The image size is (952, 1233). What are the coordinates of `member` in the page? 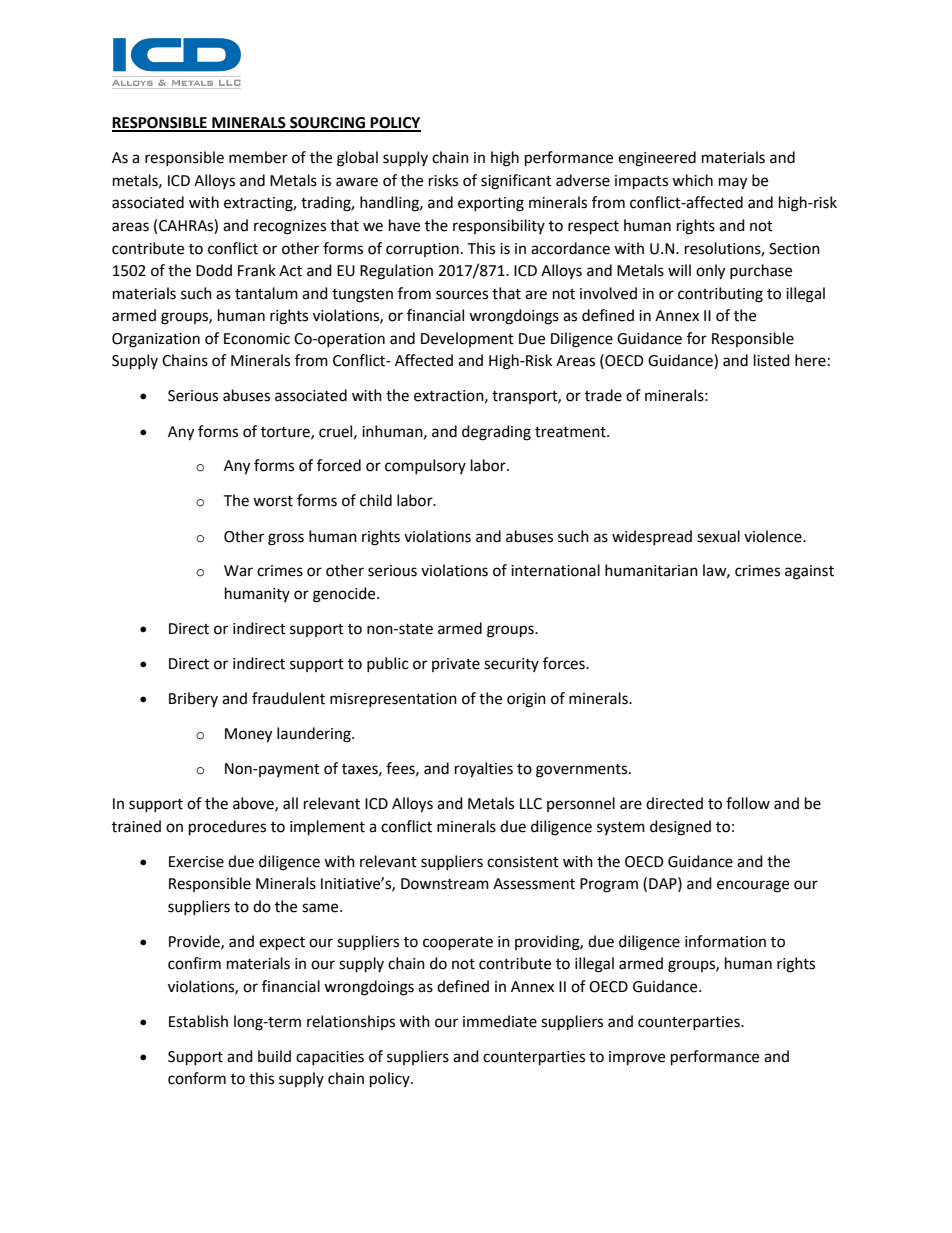 It's located at (258, 157).
